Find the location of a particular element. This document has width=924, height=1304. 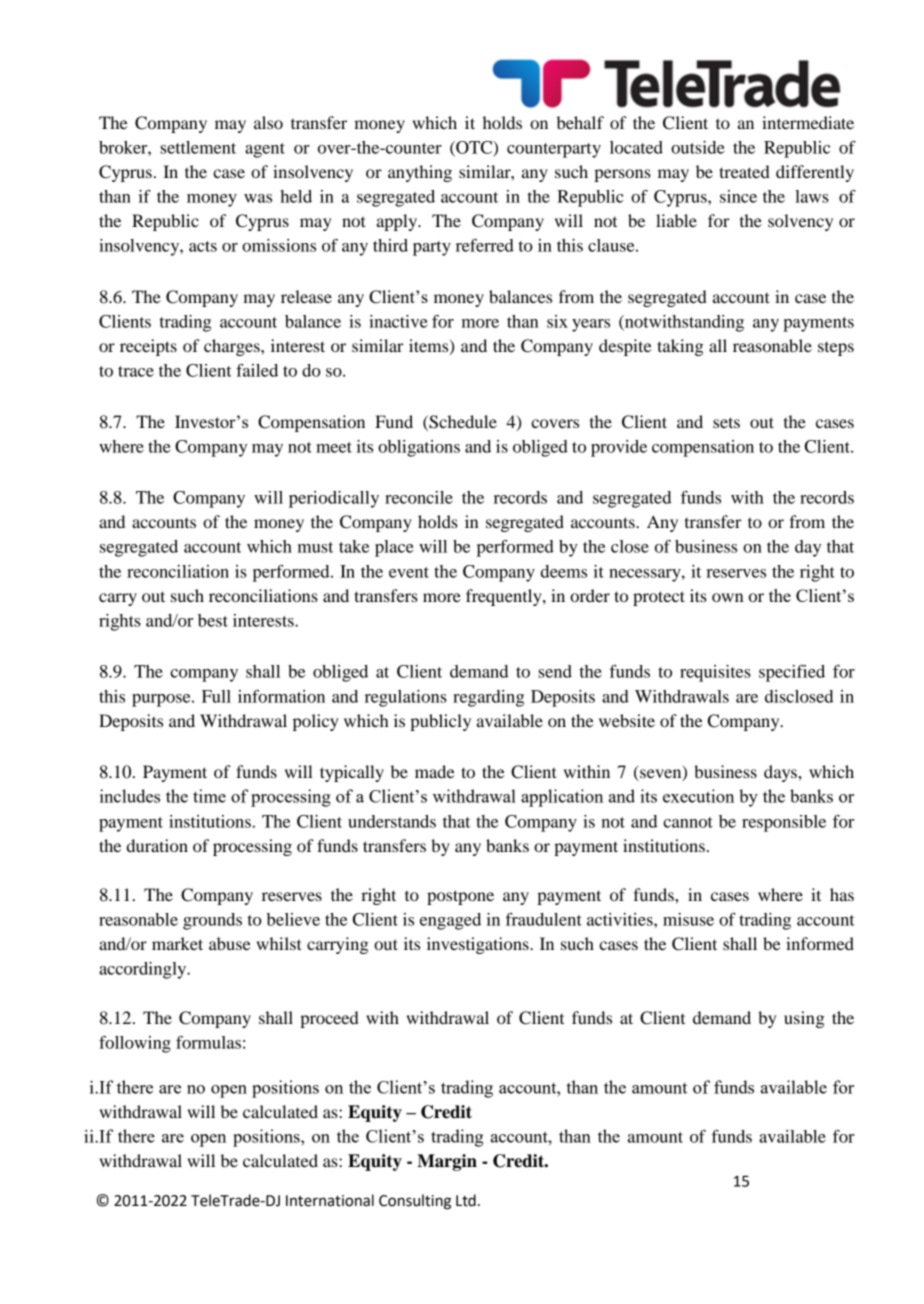

sets is located at coordinates (726, 422).
